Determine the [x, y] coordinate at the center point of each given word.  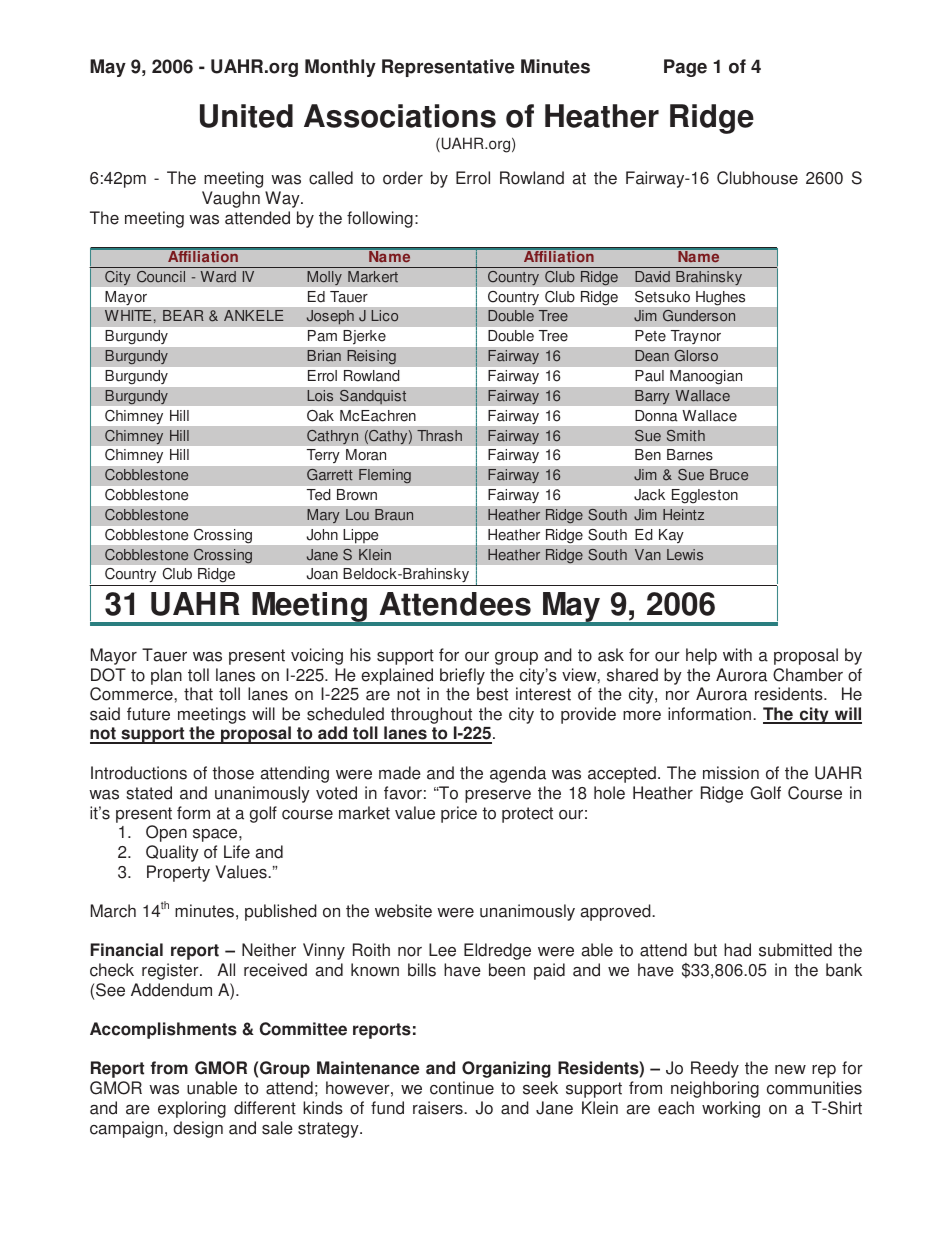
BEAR [183, 315]
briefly [462, 676]
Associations [400, 116]
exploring [192, 1109]
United [246, 116]
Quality [172, 853]
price [459, 814]
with [737, 655]
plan [166, 676]
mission [731, 773]
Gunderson [699, 316]
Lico [385, 316]
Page [685, 68]
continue [462, 1088]
